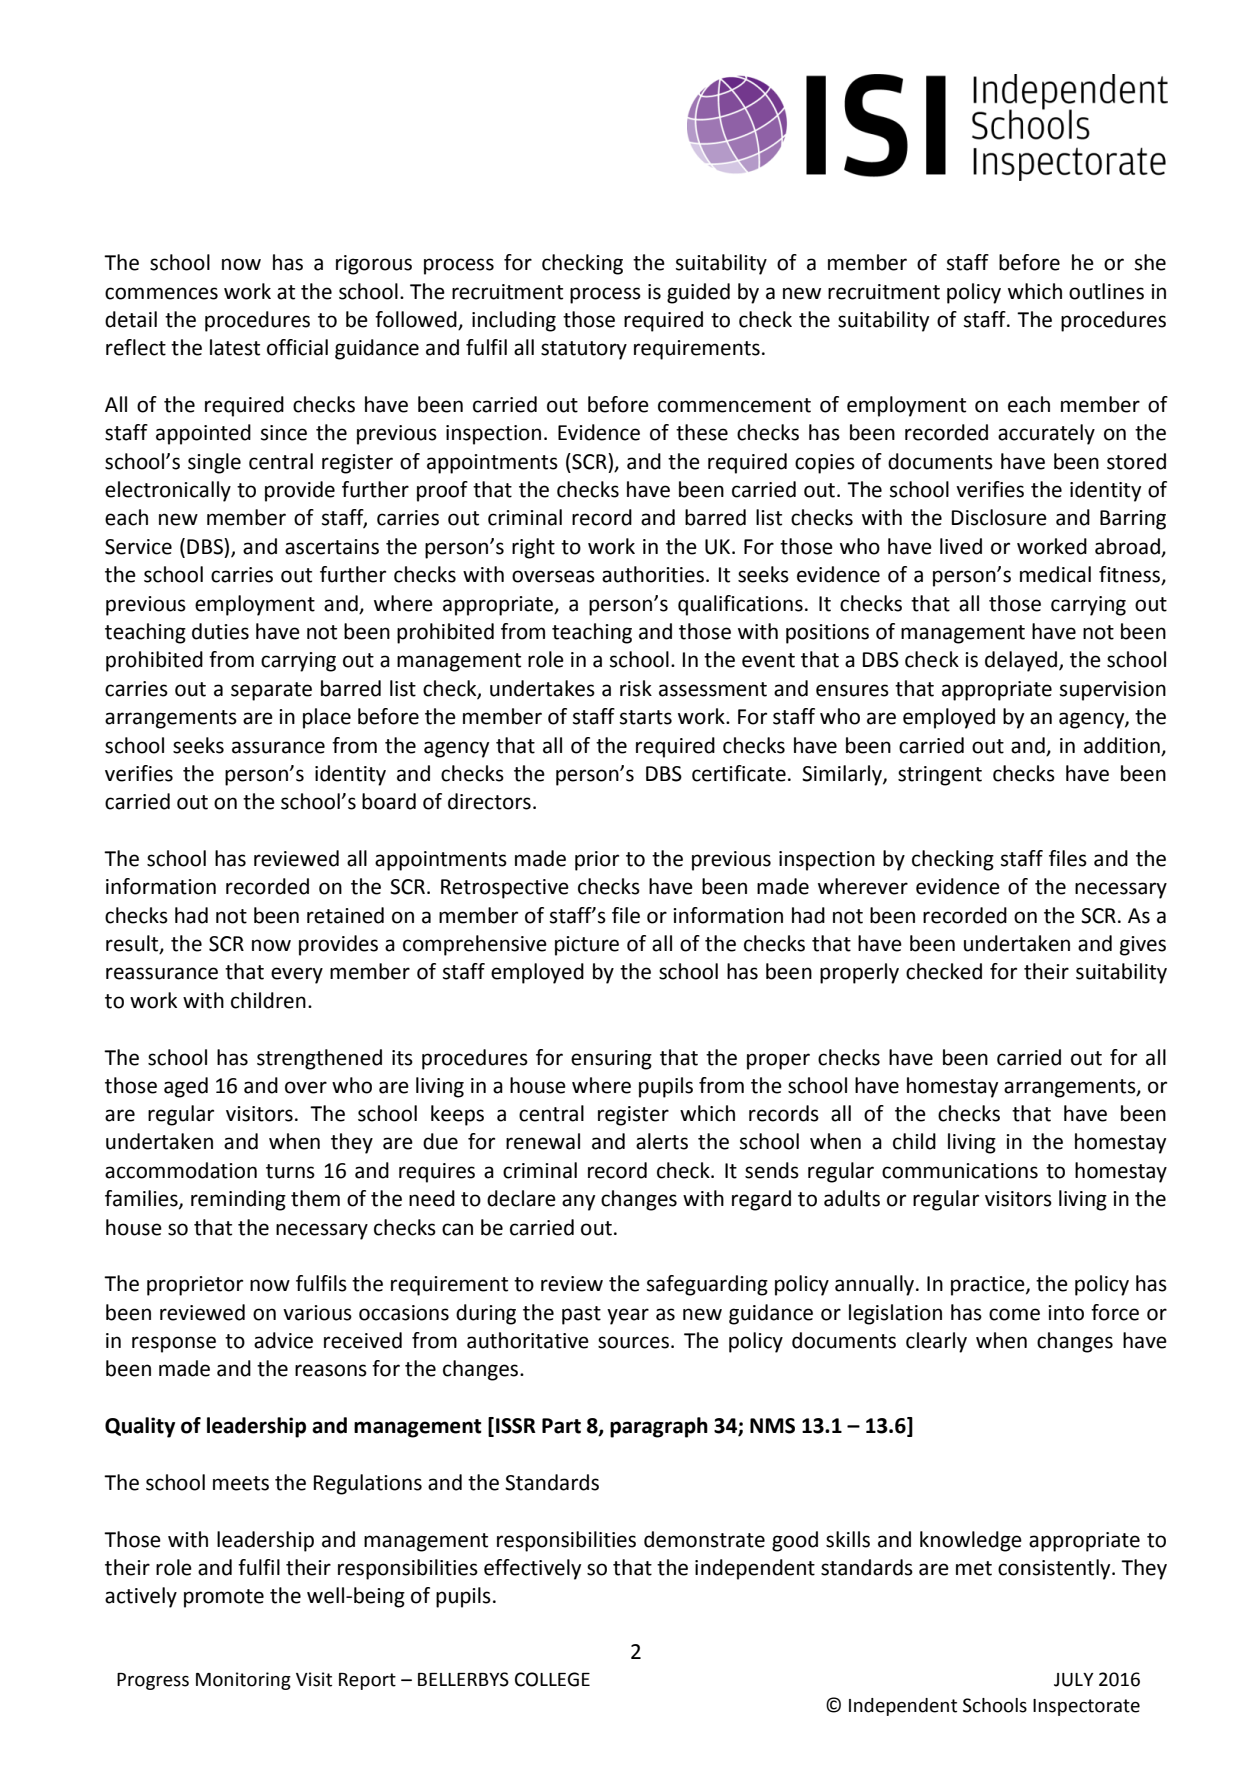 This image has width=1257, height=1778. Describe the element at coordinates (243, 1681) in the image. I see `Monitoring` at that location.
